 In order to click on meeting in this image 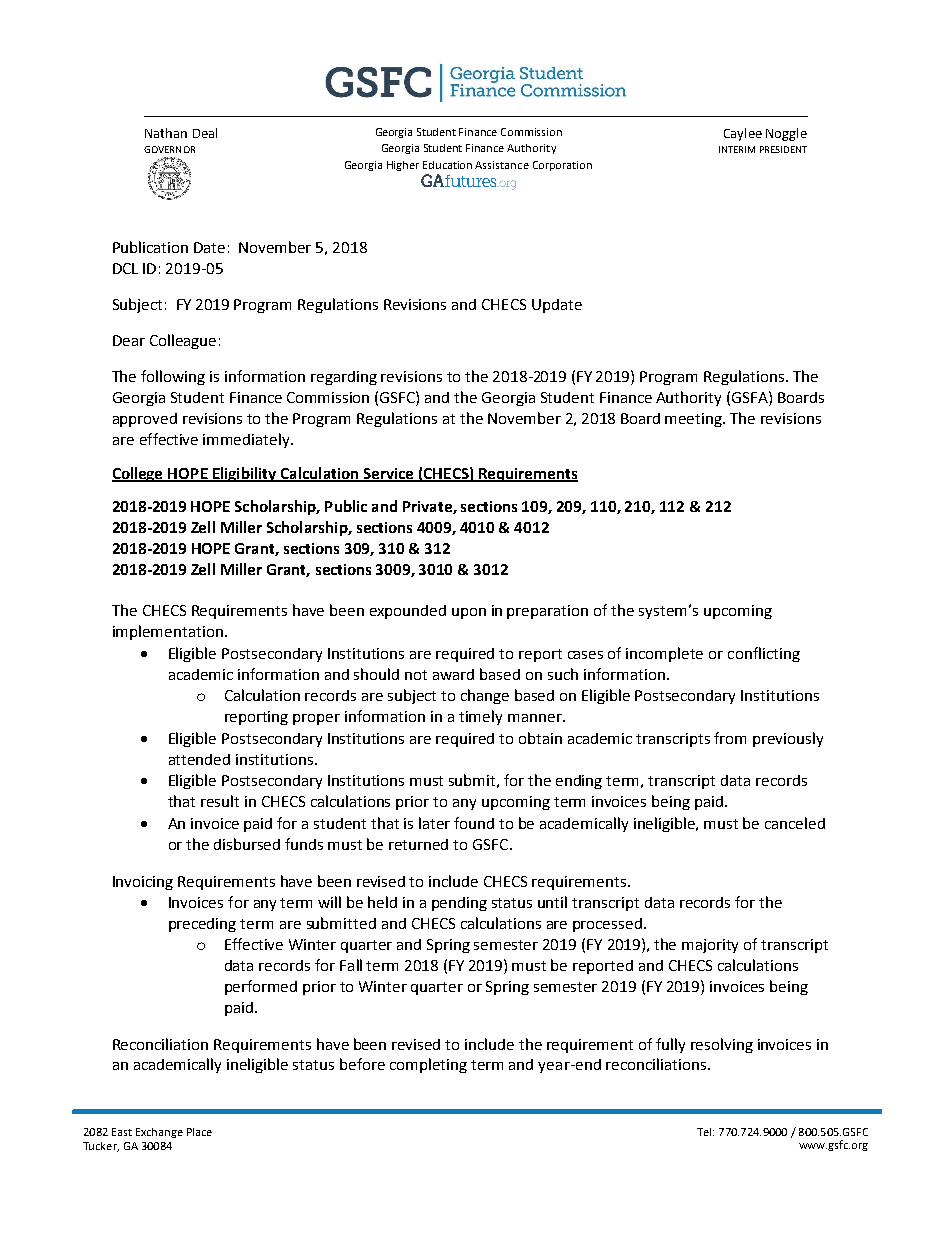, I will do `click(695, 420)`.
